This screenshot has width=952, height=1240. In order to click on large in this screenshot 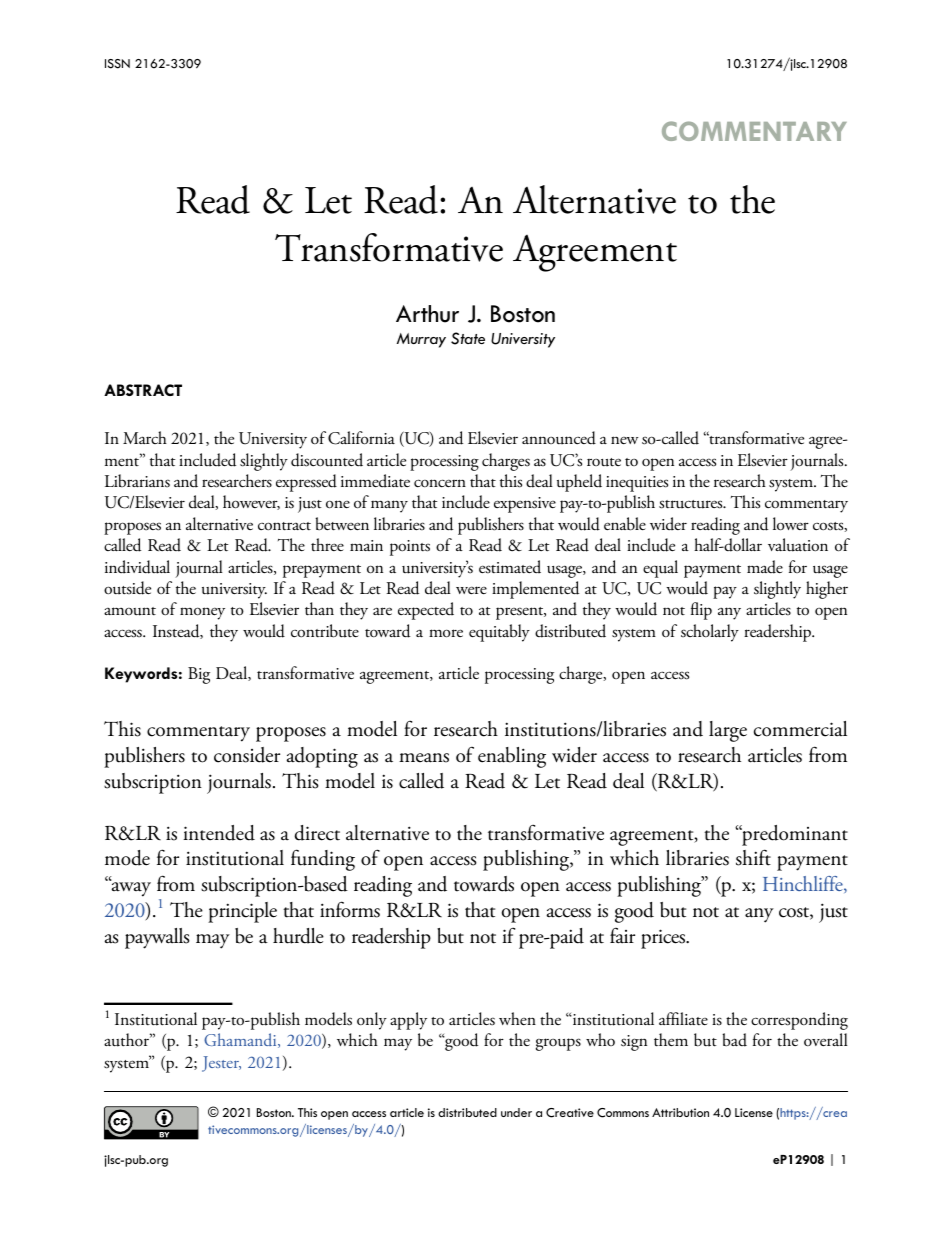, I will do `click(728, 731)`.
